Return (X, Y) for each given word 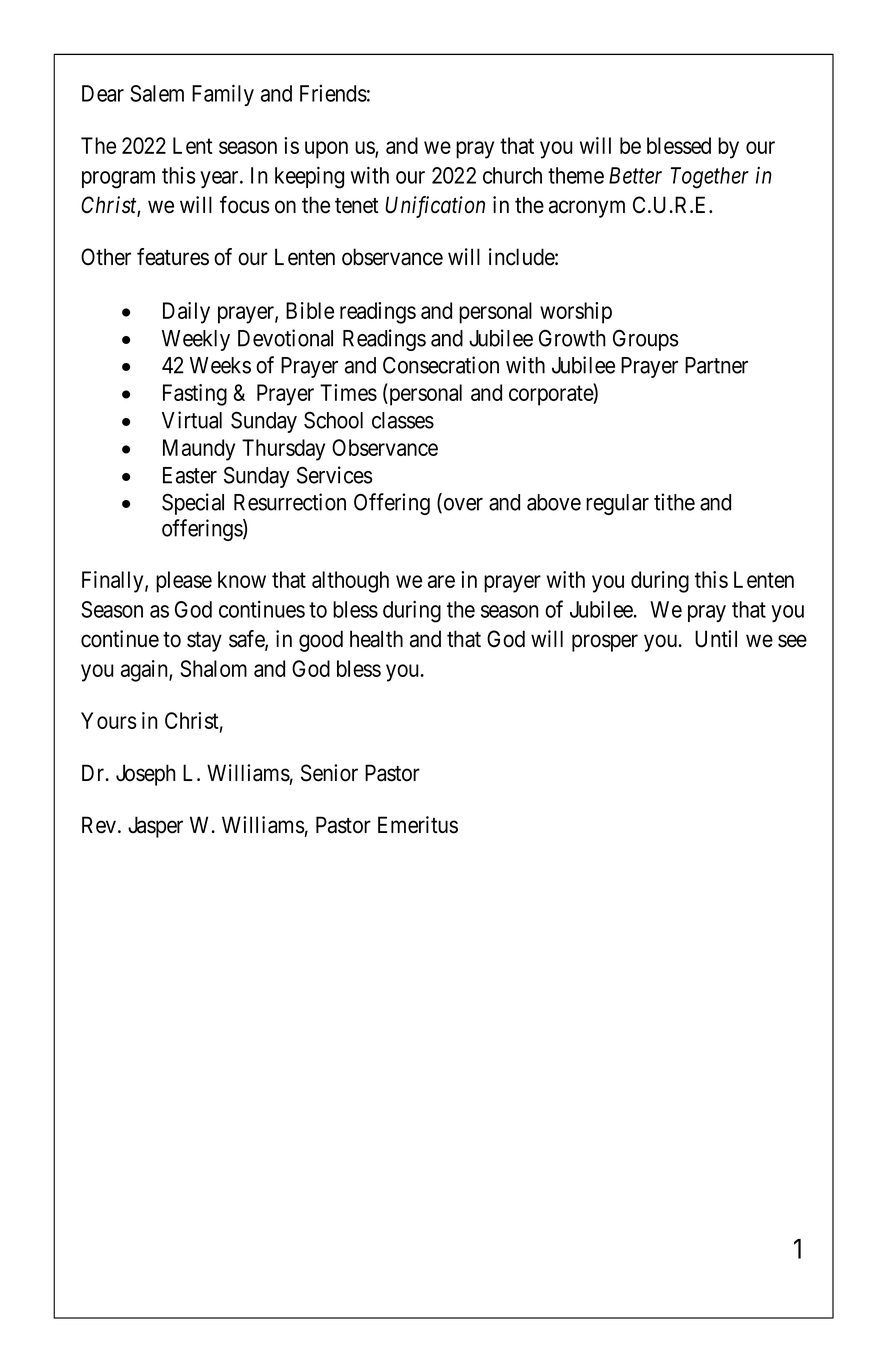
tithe (674, 502)
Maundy (199, 450)
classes (403, 420)
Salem (157, 93)
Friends (333, 93)
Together (710, 178)
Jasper (155, 827)
